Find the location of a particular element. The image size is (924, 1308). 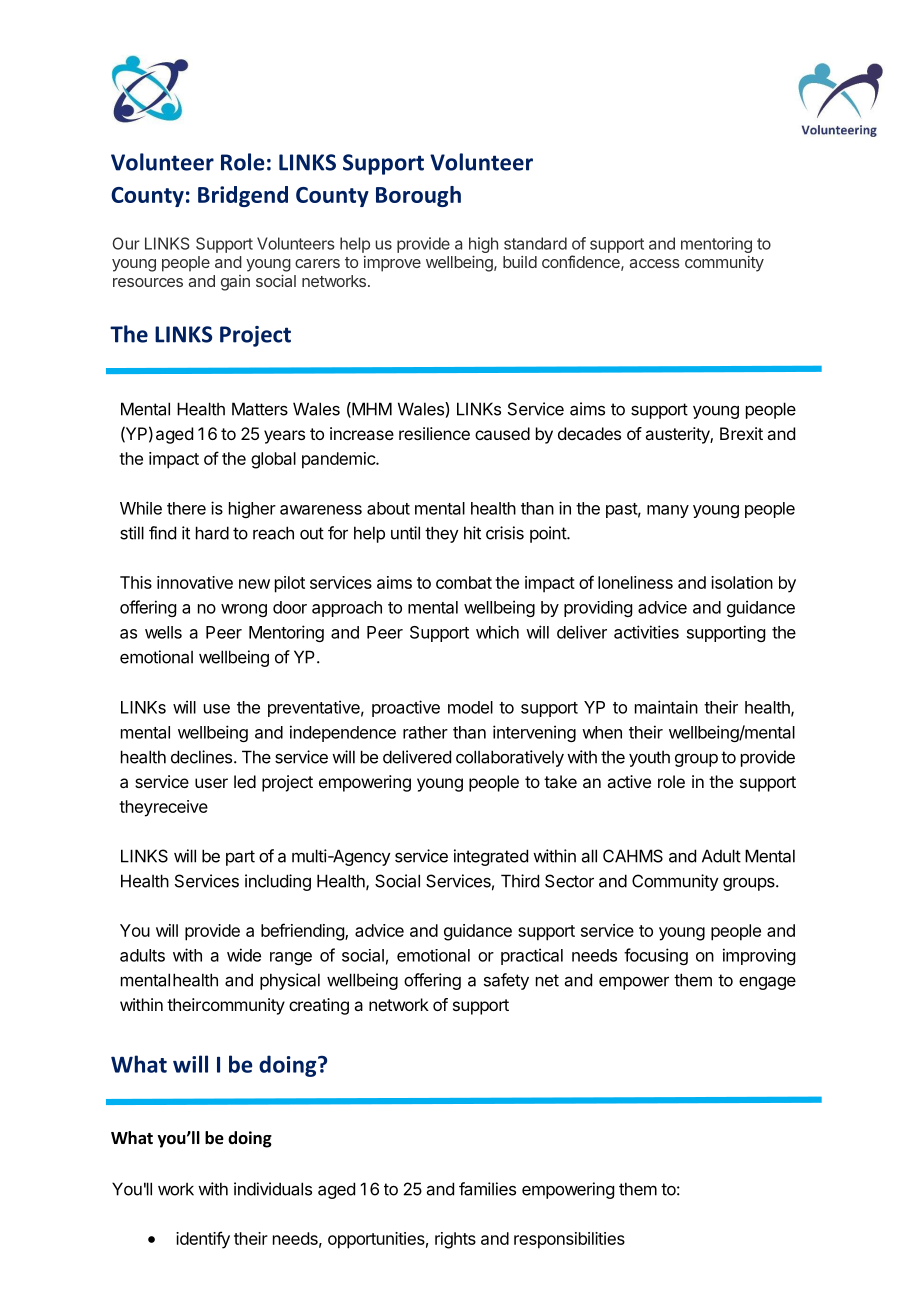

integrated is located at coordinates (491, 857).
